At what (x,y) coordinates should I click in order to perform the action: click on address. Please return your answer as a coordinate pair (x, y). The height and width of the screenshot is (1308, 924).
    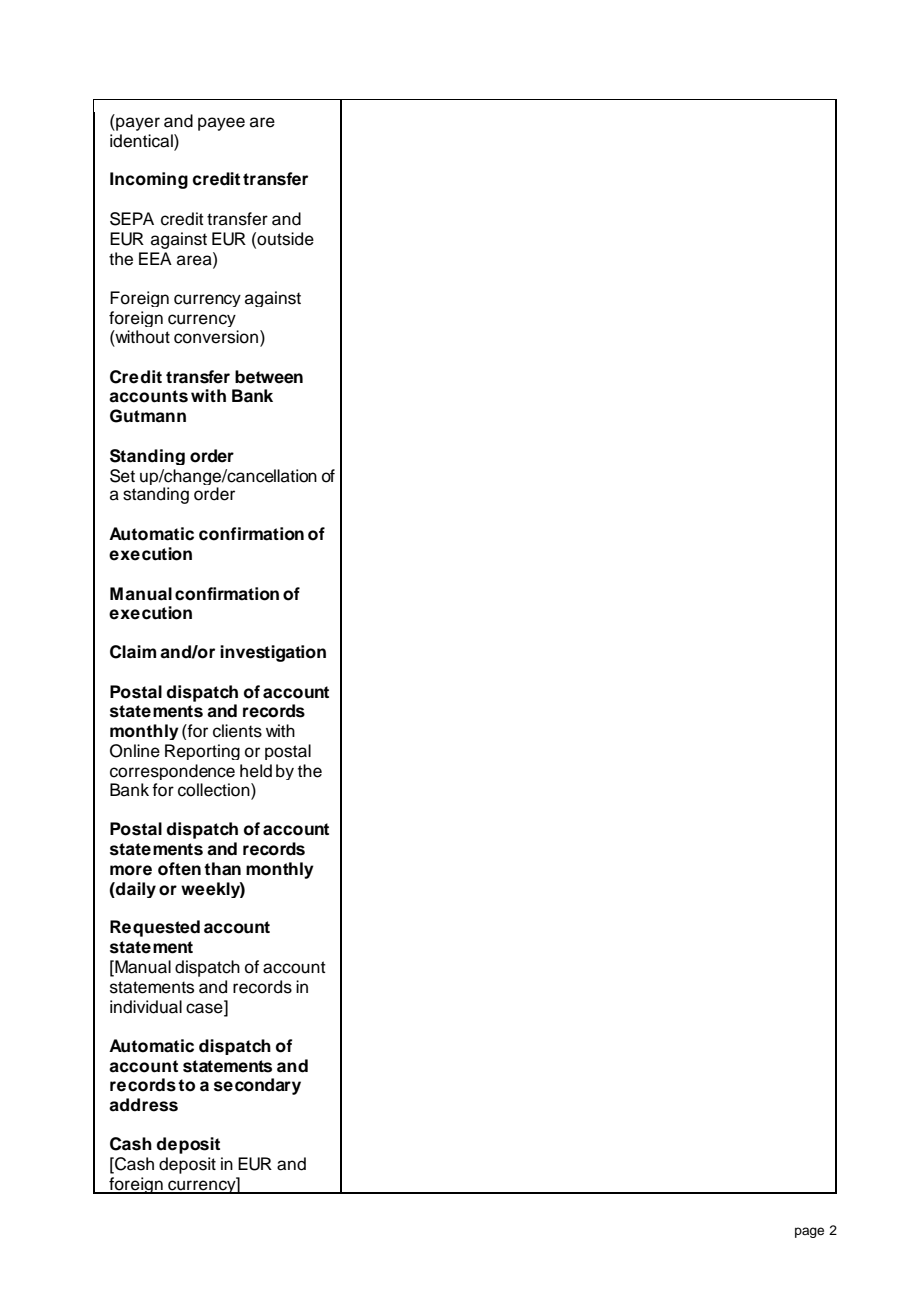
    Looking at the image, I should click on (143, 1105).
